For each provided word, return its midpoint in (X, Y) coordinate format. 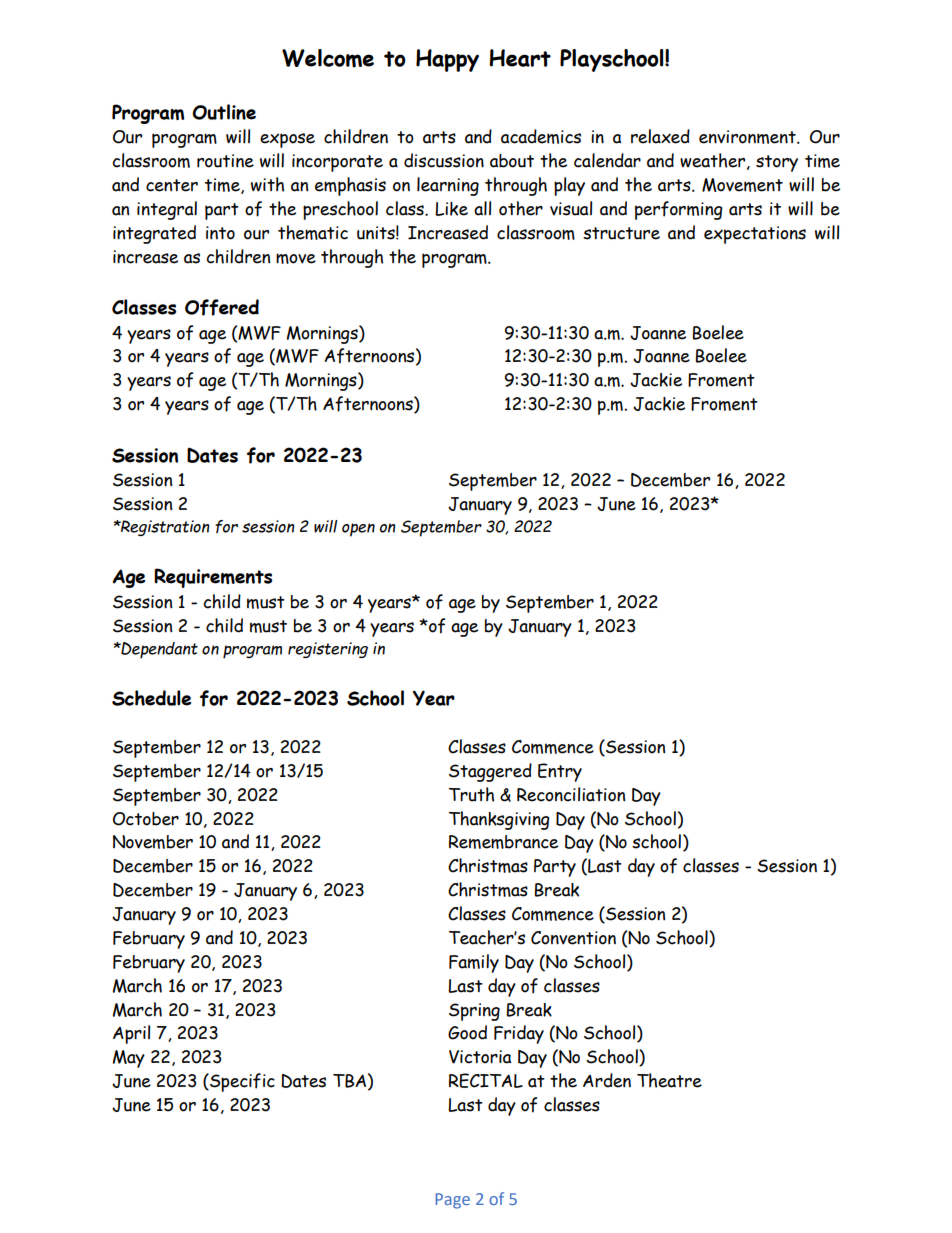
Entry (560, 772)
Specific (241, 1082)
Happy (447, 60)
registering (328, 650)
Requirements (213, 578)
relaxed (660, 136)
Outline (224, 112)
